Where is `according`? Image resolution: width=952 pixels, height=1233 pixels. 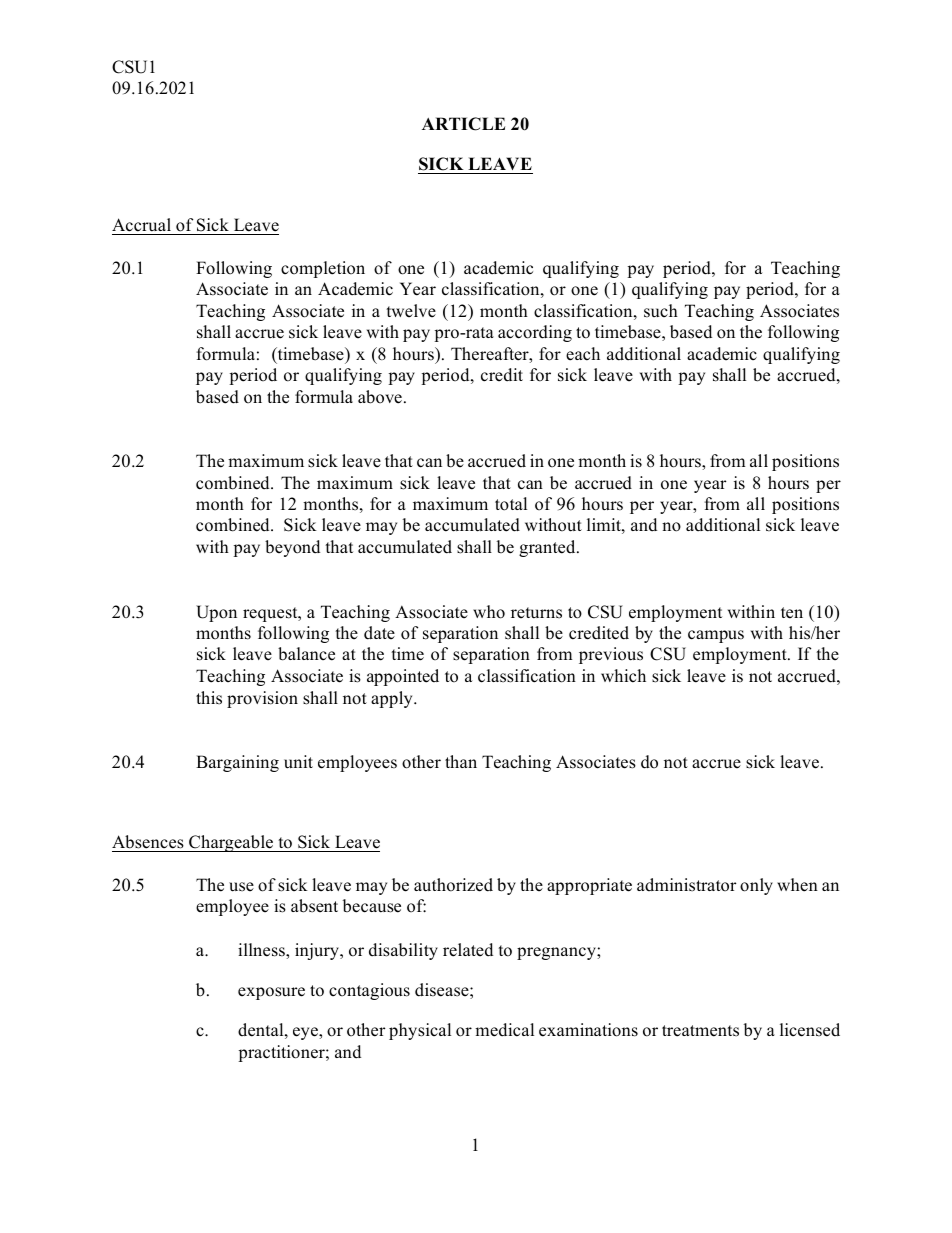 according is located at coordinates (535, 333).
